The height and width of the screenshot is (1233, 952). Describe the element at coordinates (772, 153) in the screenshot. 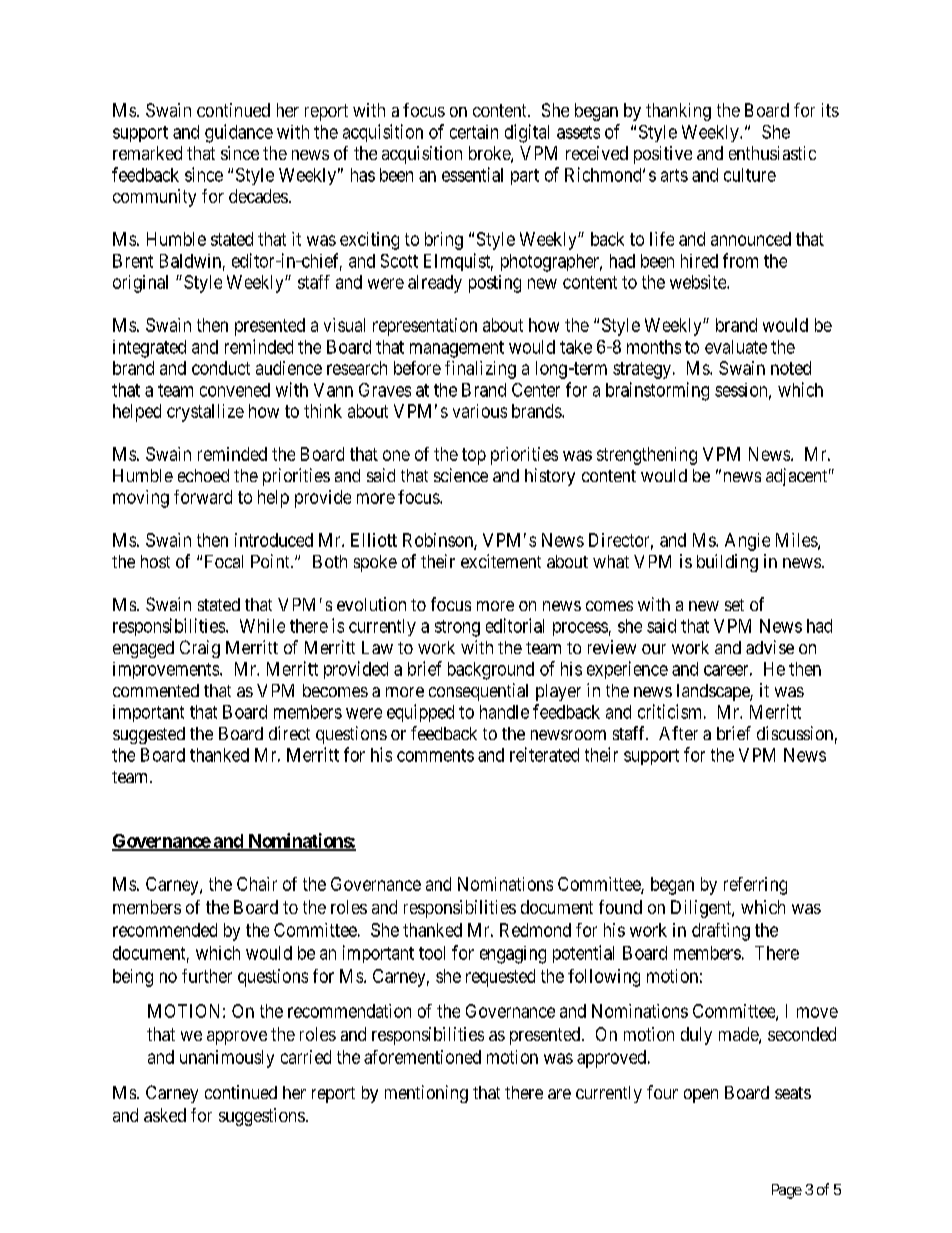

I see `enthusiastic` at that location.
